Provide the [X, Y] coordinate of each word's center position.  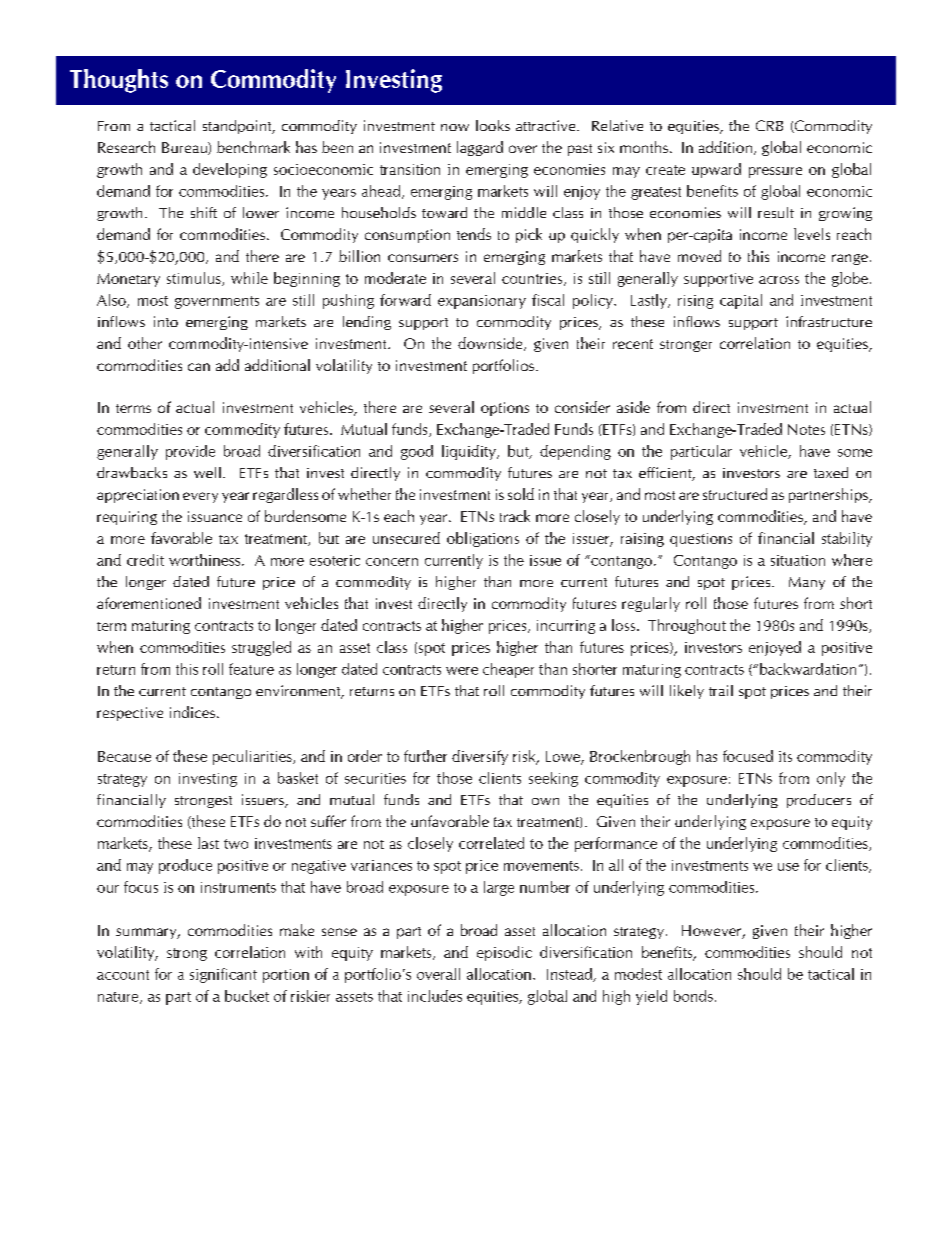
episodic [504, 953]
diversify [480, 757]
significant [223, 975]
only [831, 779]
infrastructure [829, 321]
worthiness [206, 560]
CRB [769, 125]
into [166, 321]
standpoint [238, 127]
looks [493, 125]
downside [491, 344]
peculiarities [253, 757]
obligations [483, 539]
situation [798, 560]
